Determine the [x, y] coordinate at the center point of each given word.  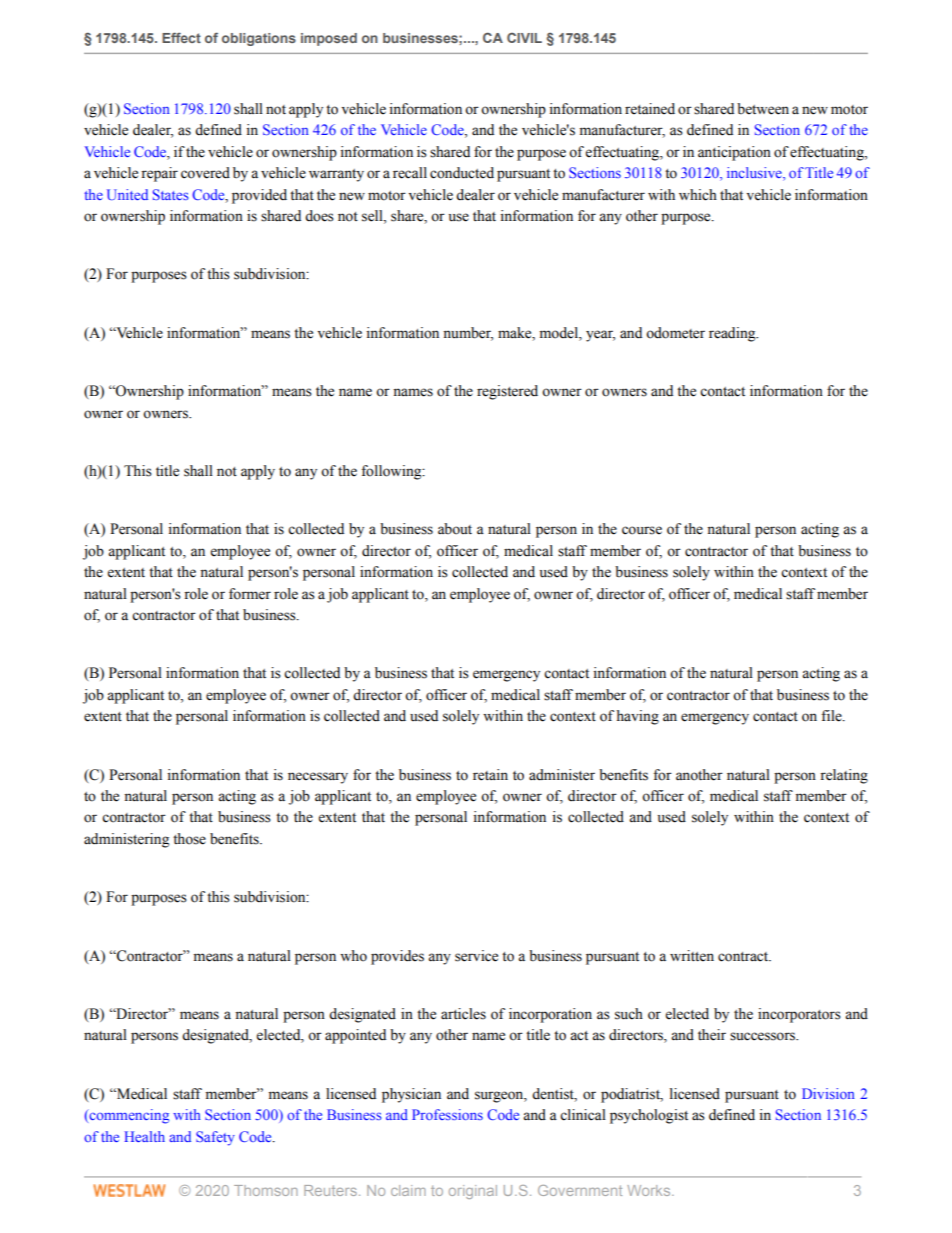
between [763, 109]
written [692, 956]
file [832, 716]
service [476, 956]
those [189, 839]
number [468, 334]
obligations [259, 39]
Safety [215, 1138]
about [455, 529]
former [250, 594]
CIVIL [524, 38]
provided [259, 196]
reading [733, 334]
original [473, 1192]
